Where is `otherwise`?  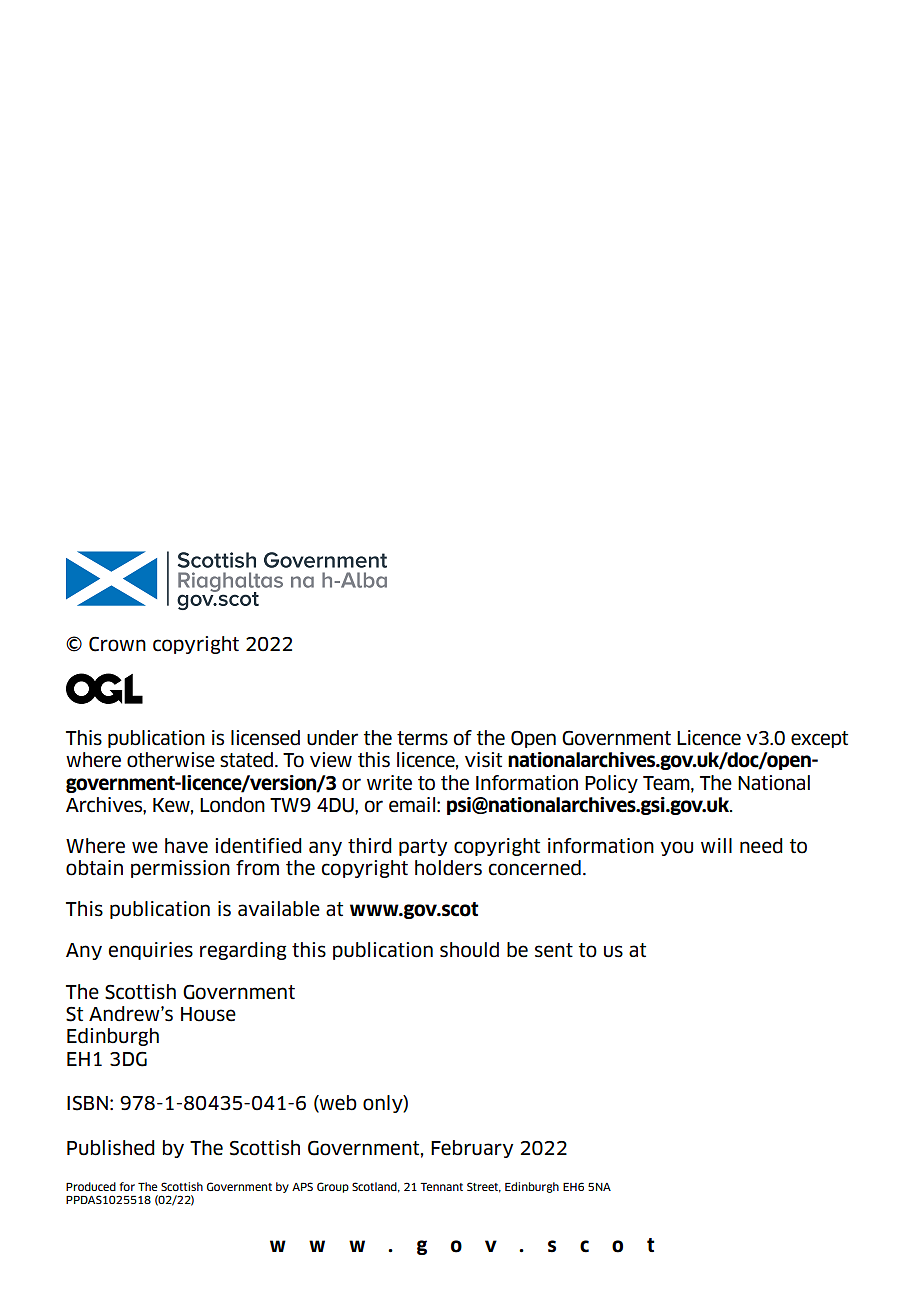 otherwise is located at coordinates (171, 760).
